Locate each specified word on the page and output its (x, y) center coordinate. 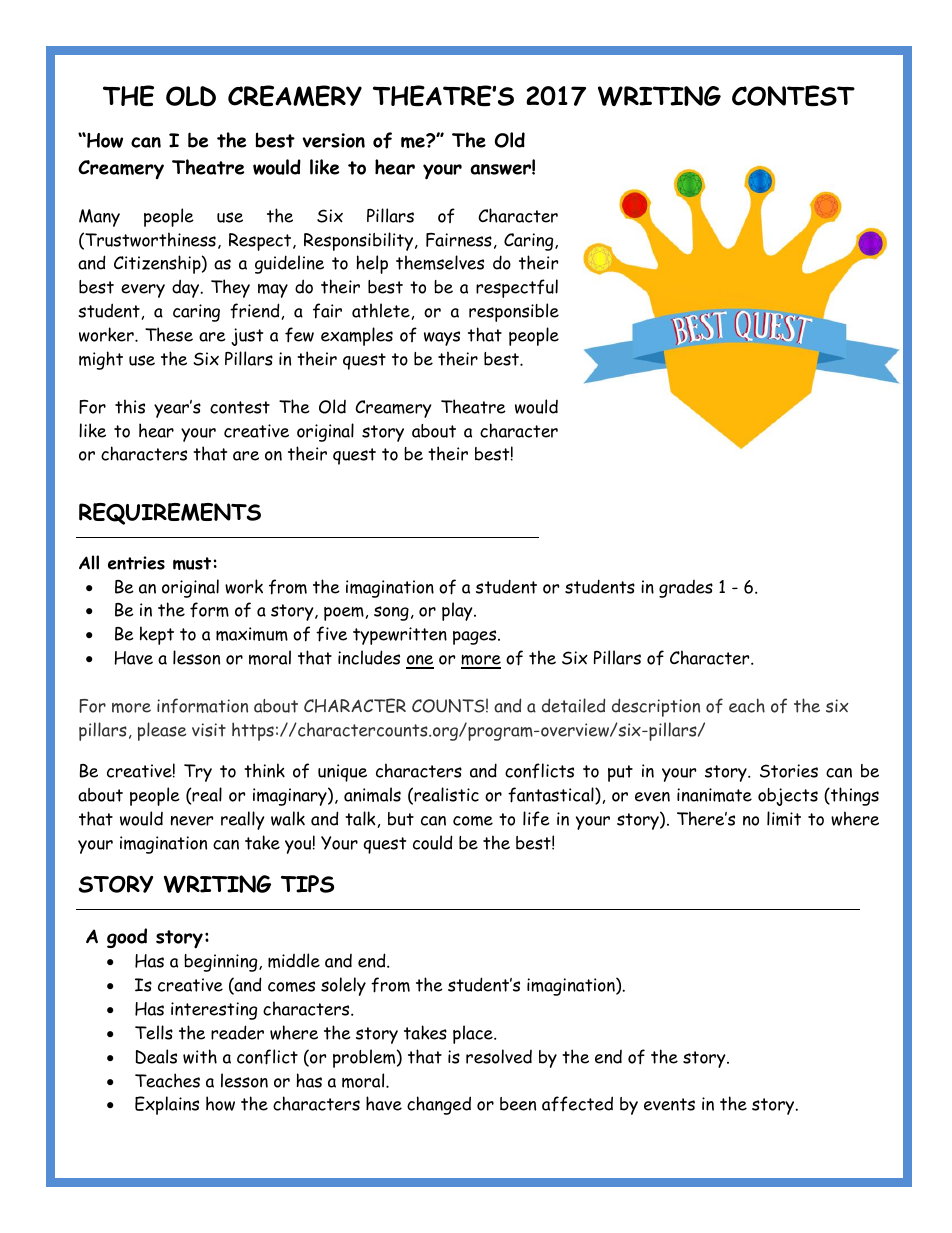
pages (476, 637)
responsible (514, 312)
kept (157, 635)
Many (99, 218)
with (200, 1056)
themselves (440, 262)
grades (686, 589)
